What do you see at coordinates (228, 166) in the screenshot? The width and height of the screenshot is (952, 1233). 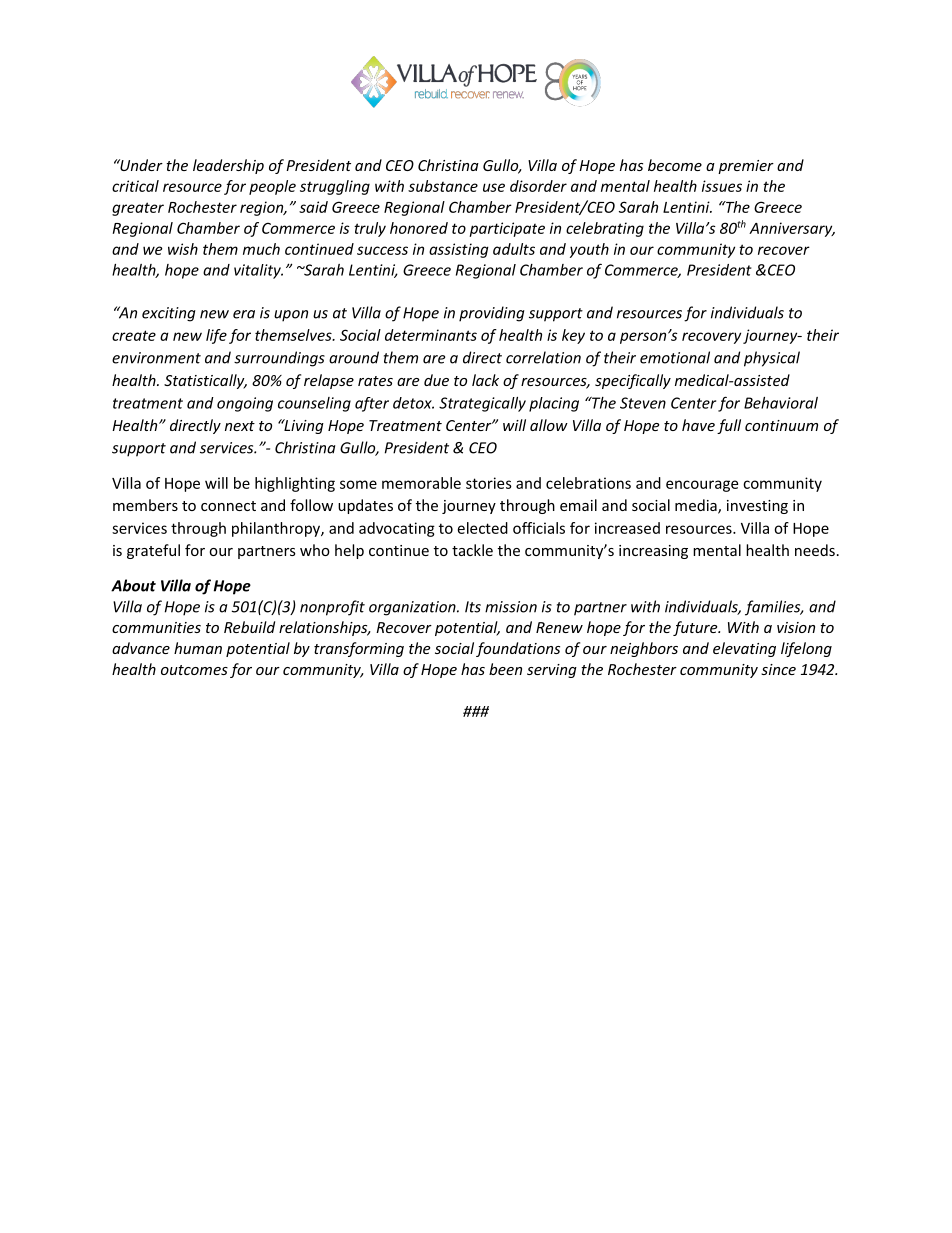 I see `leadership` at bounding box center [228, 166].
